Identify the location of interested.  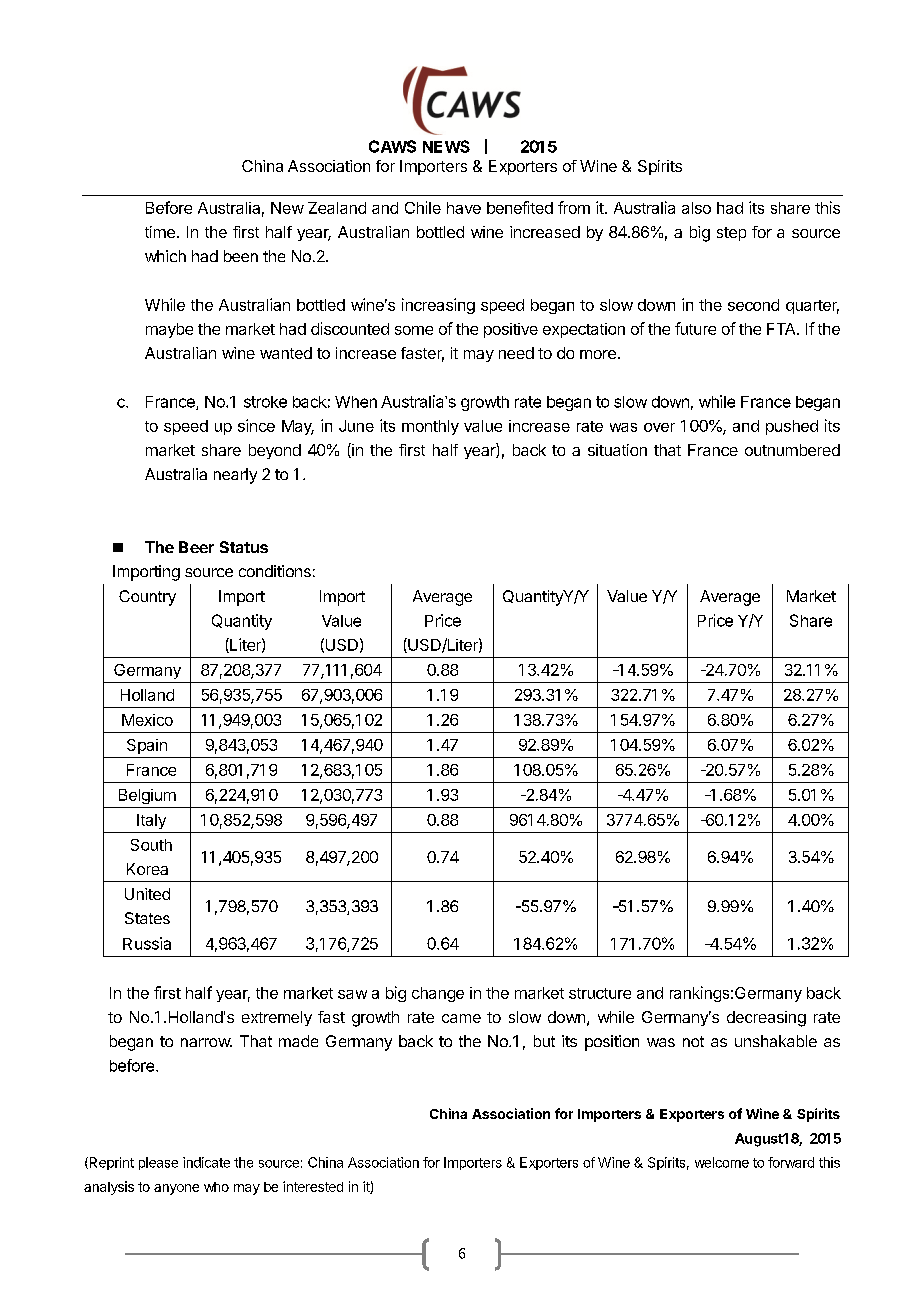
(313, 1186).
